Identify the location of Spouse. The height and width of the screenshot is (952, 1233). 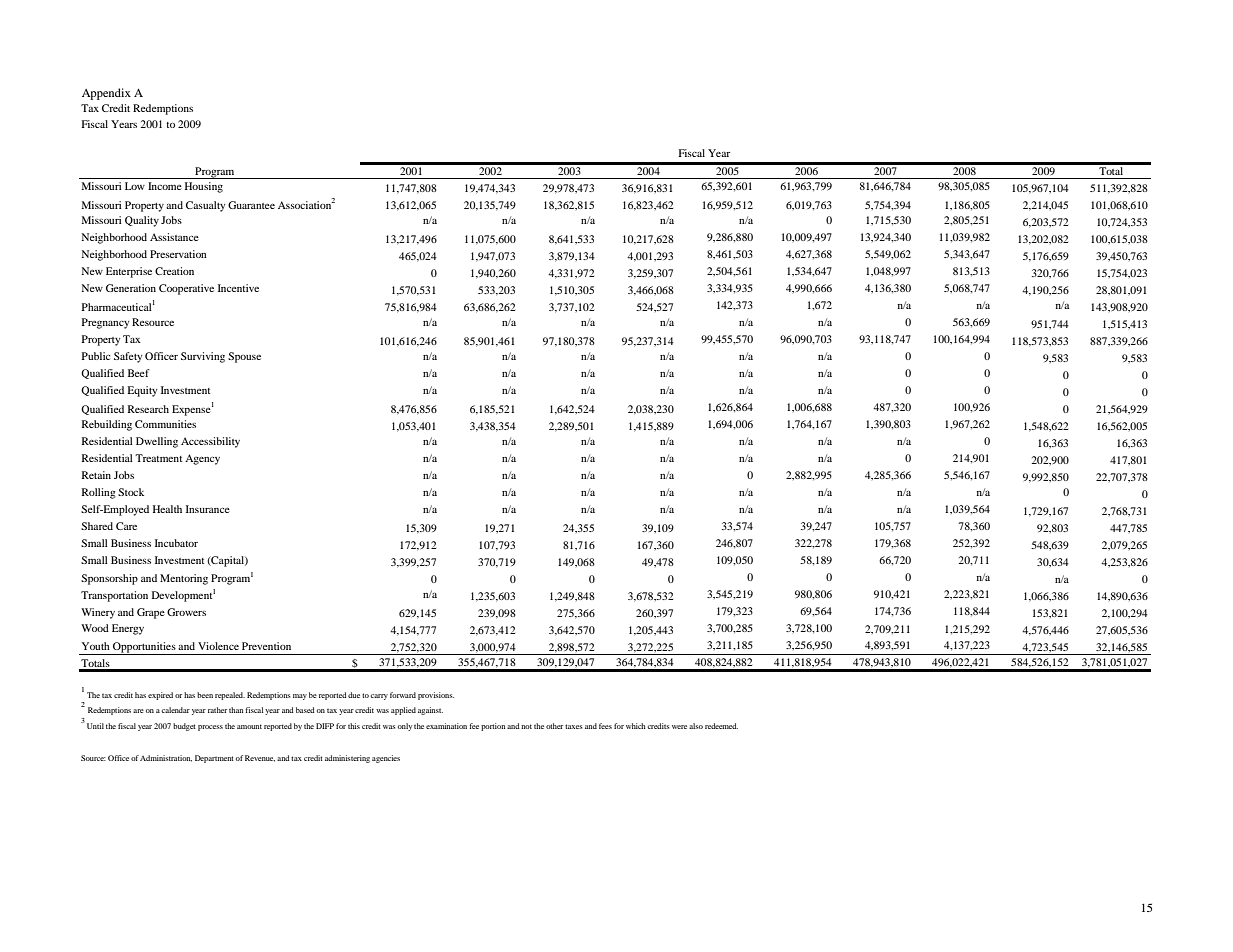
(244, 357).
